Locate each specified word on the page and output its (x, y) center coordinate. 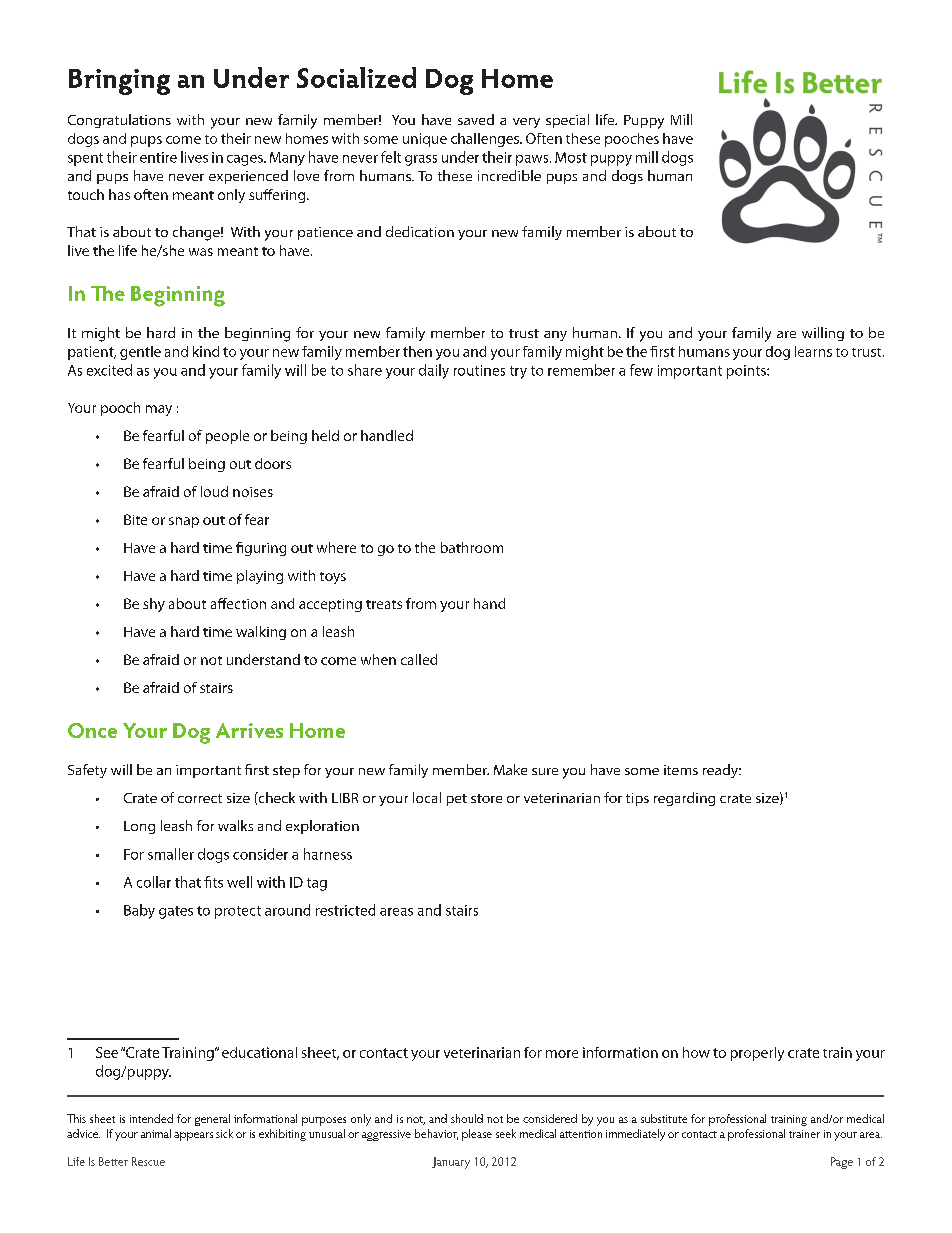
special (567, 121)
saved (476, 119)
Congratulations (119, 121)
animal (156, 1133)
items (681, 770)
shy (154, 605)
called (419, 659)
